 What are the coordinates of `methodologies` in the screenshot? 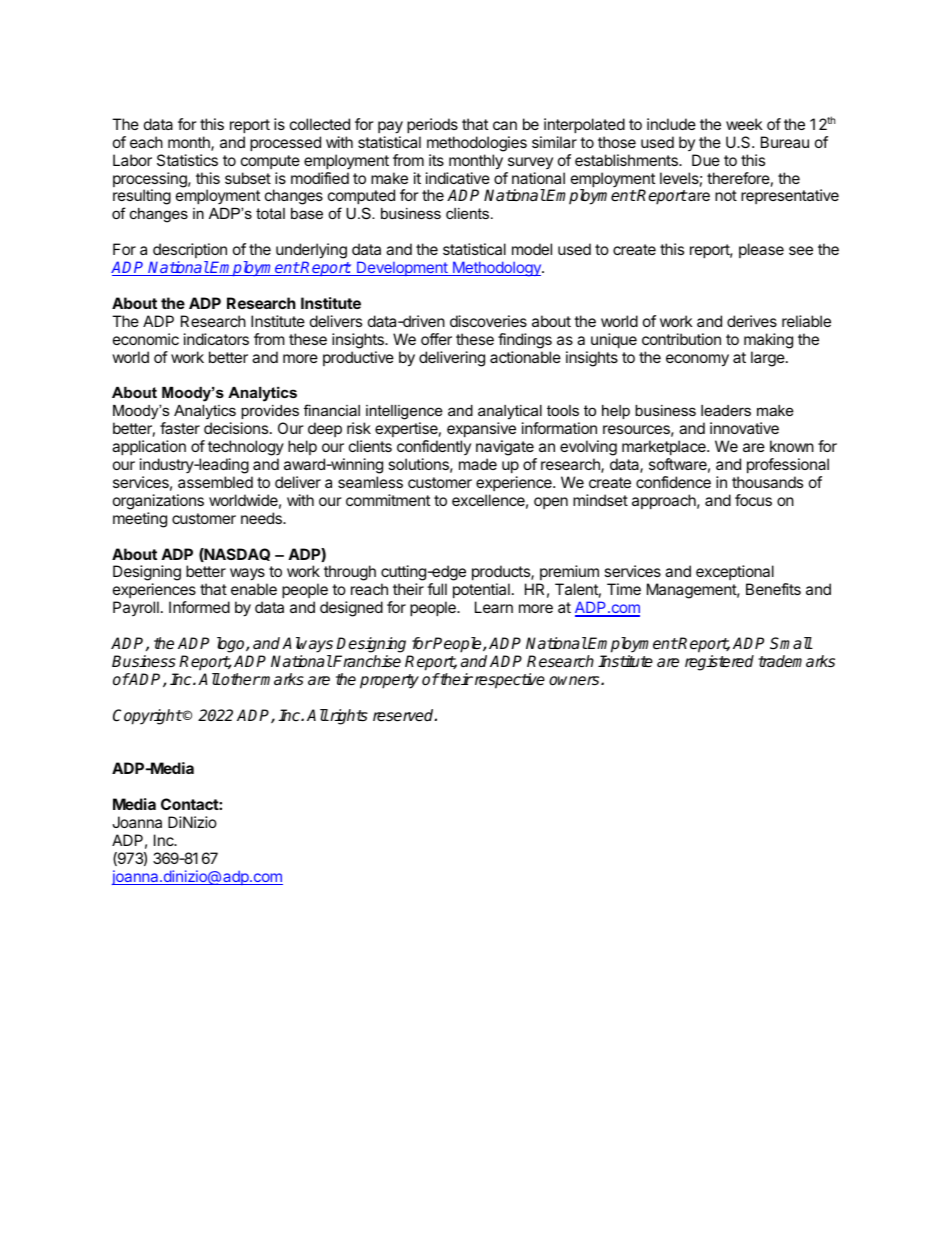 It's located at (477, 144).
